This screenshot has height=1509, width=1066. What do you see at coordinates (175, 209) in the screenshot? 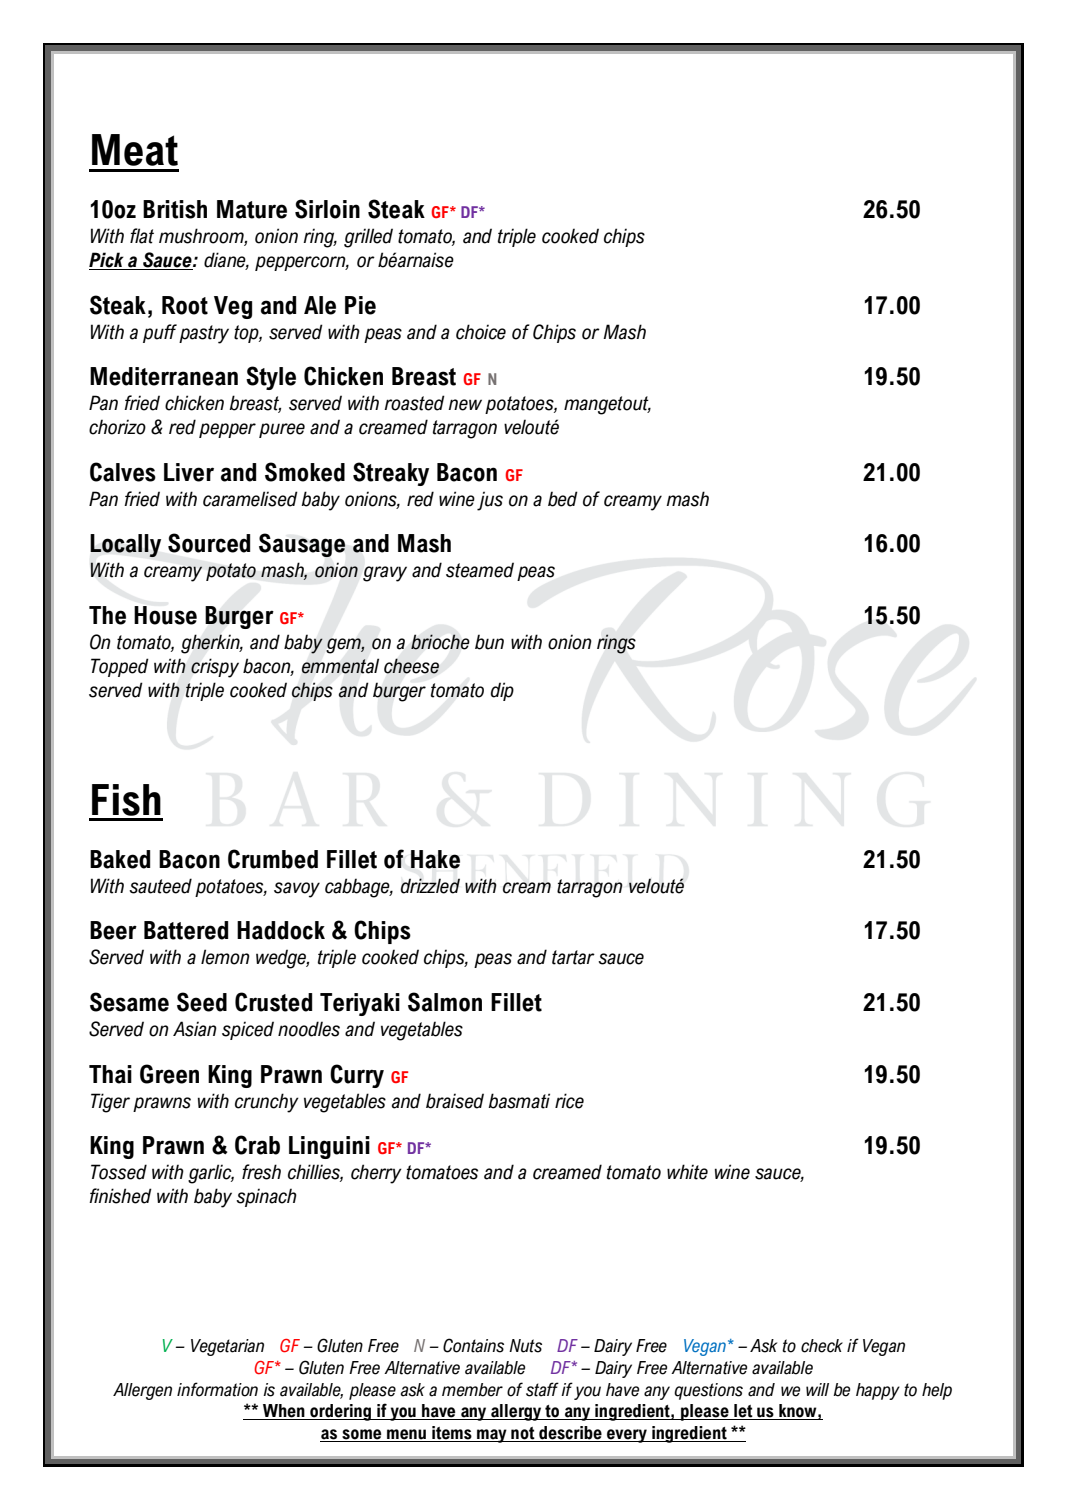
I see `British` at bounding box center [175, 209].
